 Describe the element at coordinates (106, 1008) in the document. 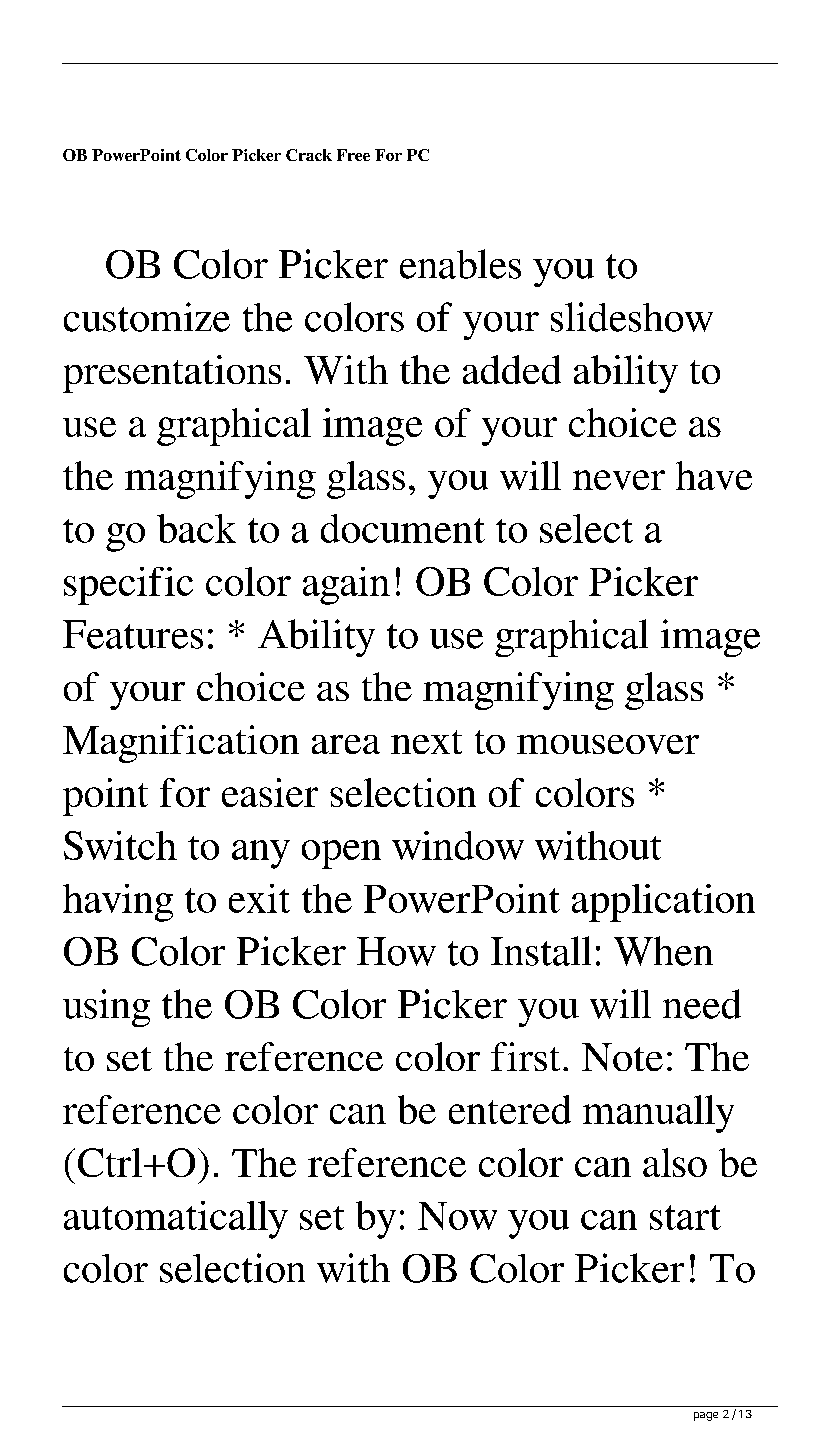

I see `using` at that location.
